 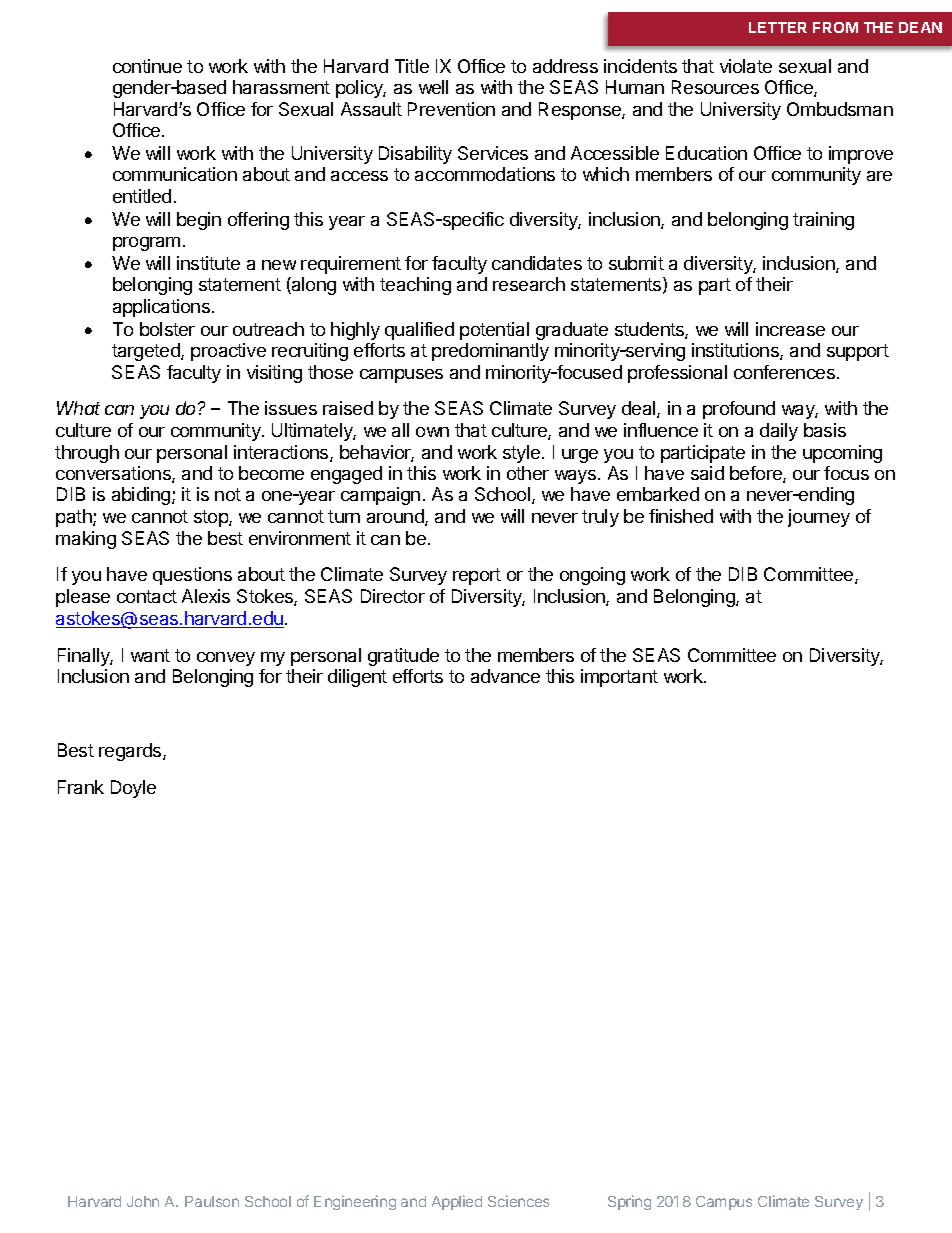 I want to click on journey, so click(x=819, y=518).
